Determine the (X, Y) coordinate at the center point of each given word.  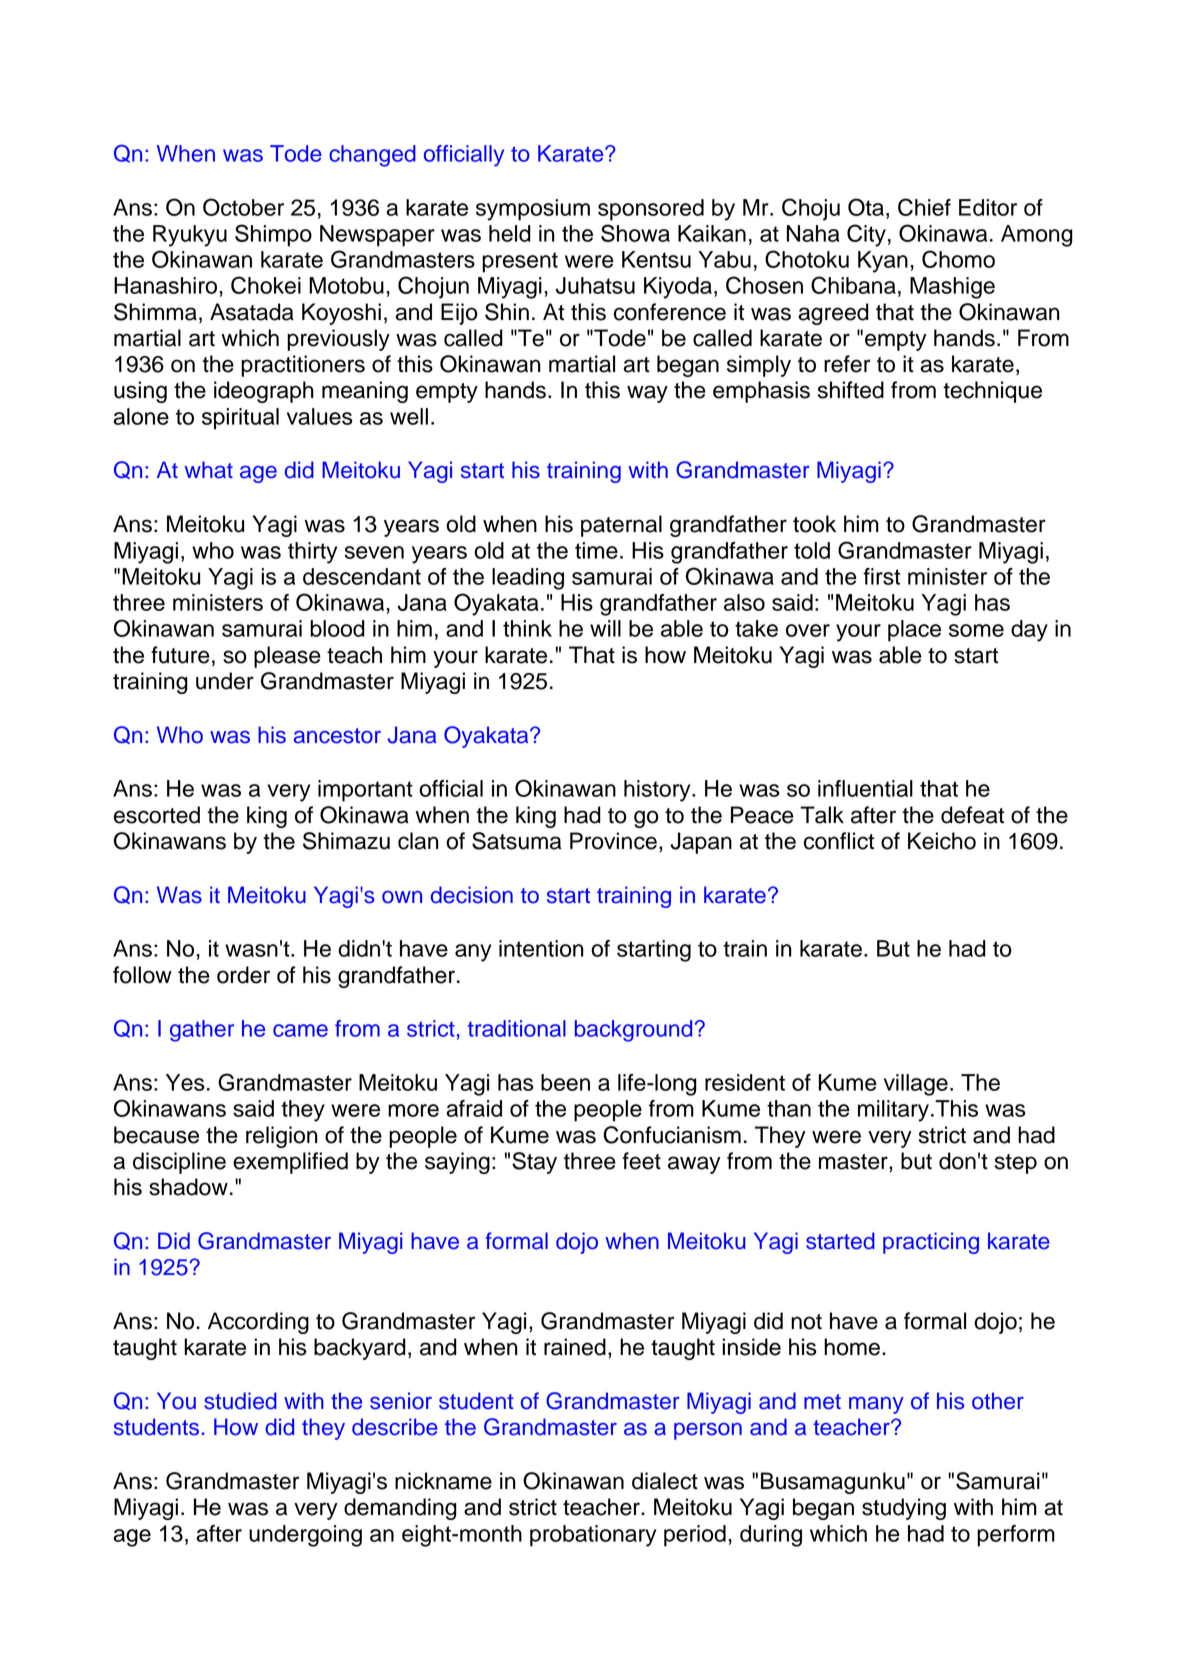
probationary (593, 1536)
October (243, 207)
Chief (924, 207)
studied (240, 1401)
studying (904, 1509)
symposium (533, 210)
